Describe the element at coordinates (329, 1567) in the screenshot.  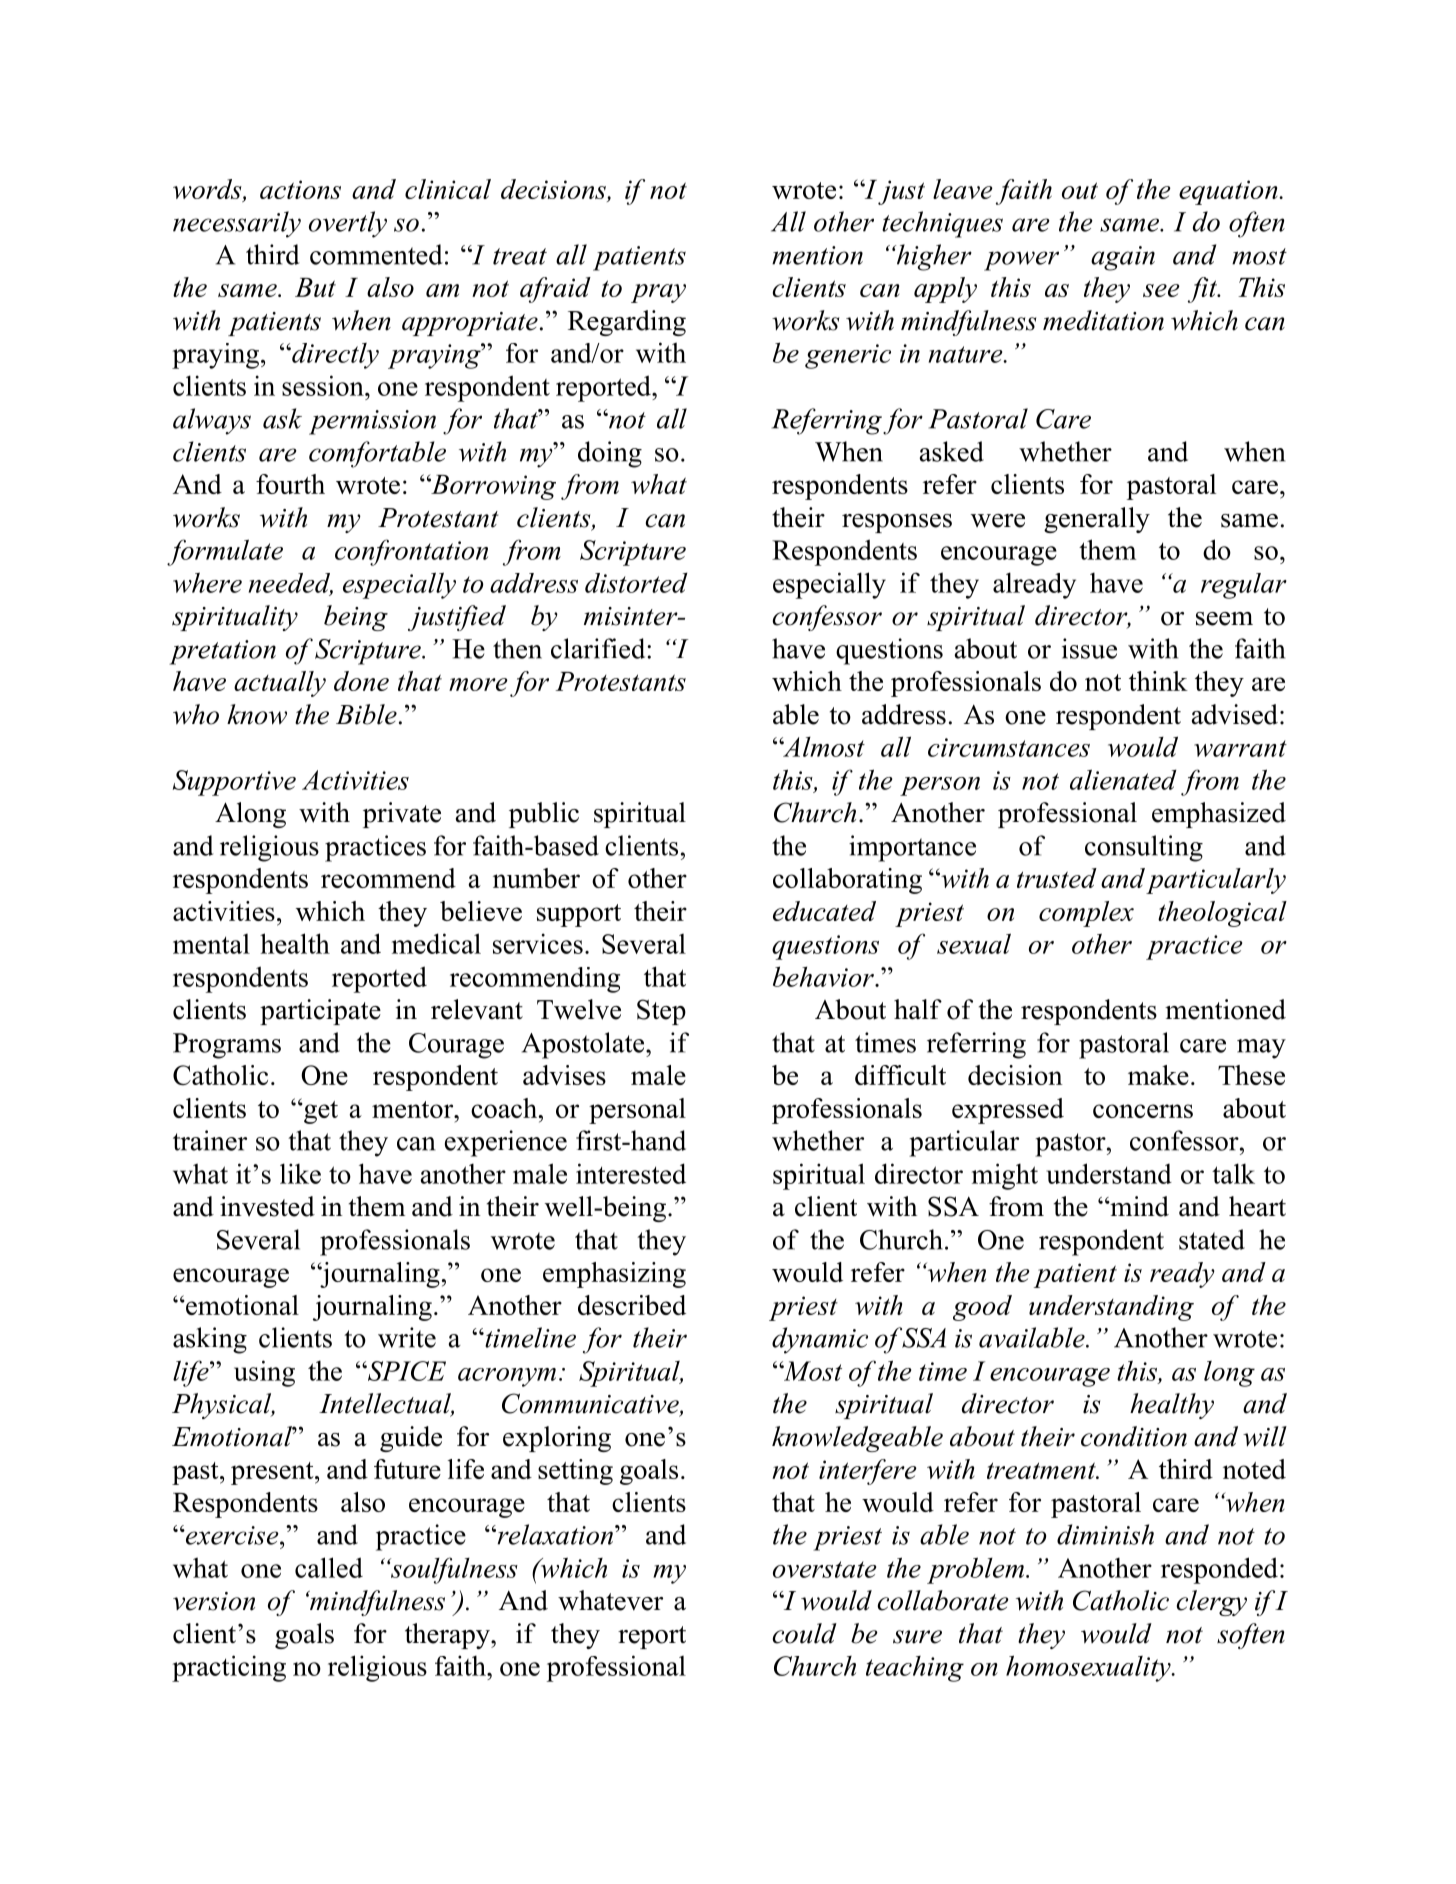
I see `called` at that location.
